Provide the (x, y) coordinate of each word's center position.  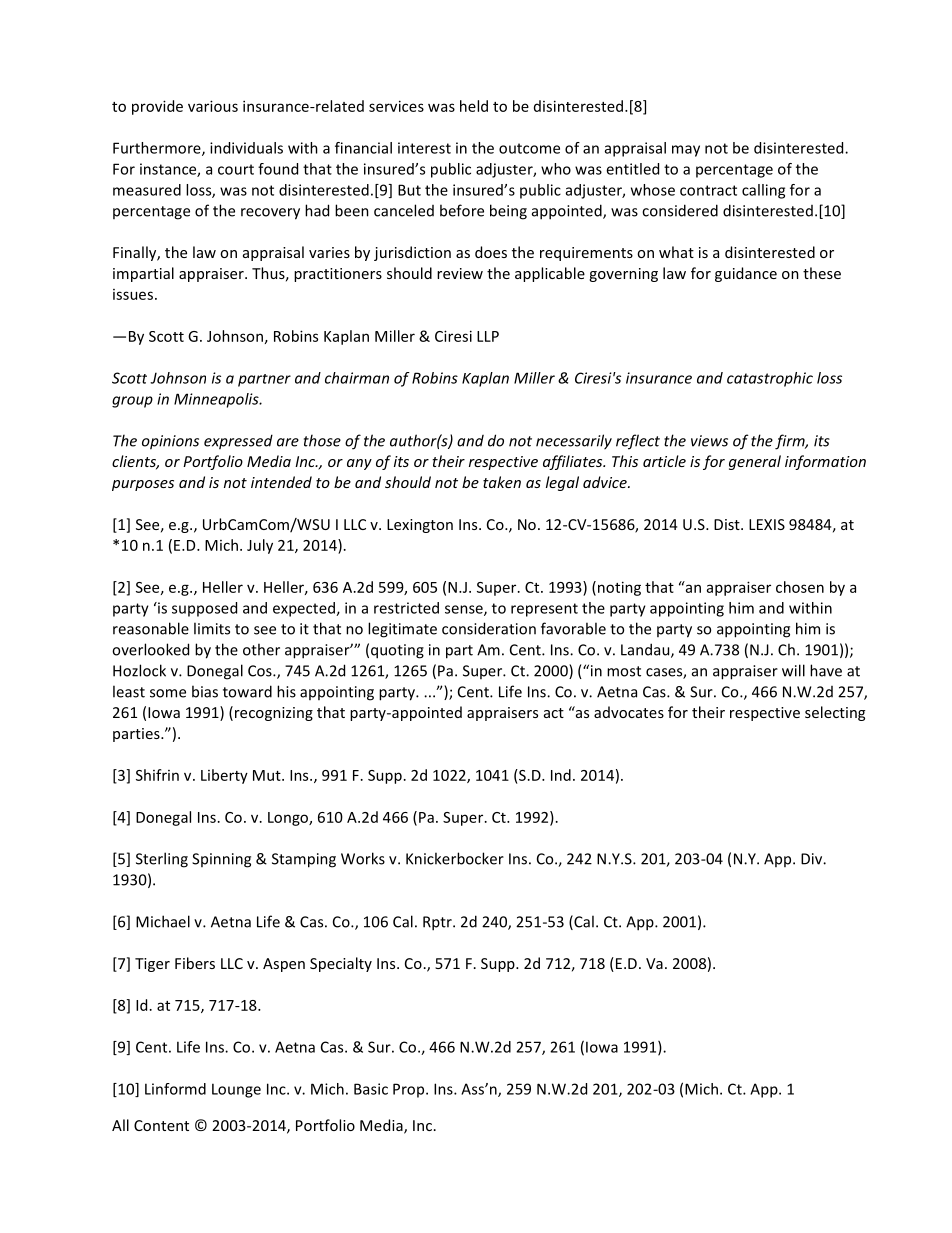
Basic (371, 1089)
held (474, 106)
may (686, 151)
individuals (246, 148)
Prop (410, 1090)
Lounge (236, 1090)
